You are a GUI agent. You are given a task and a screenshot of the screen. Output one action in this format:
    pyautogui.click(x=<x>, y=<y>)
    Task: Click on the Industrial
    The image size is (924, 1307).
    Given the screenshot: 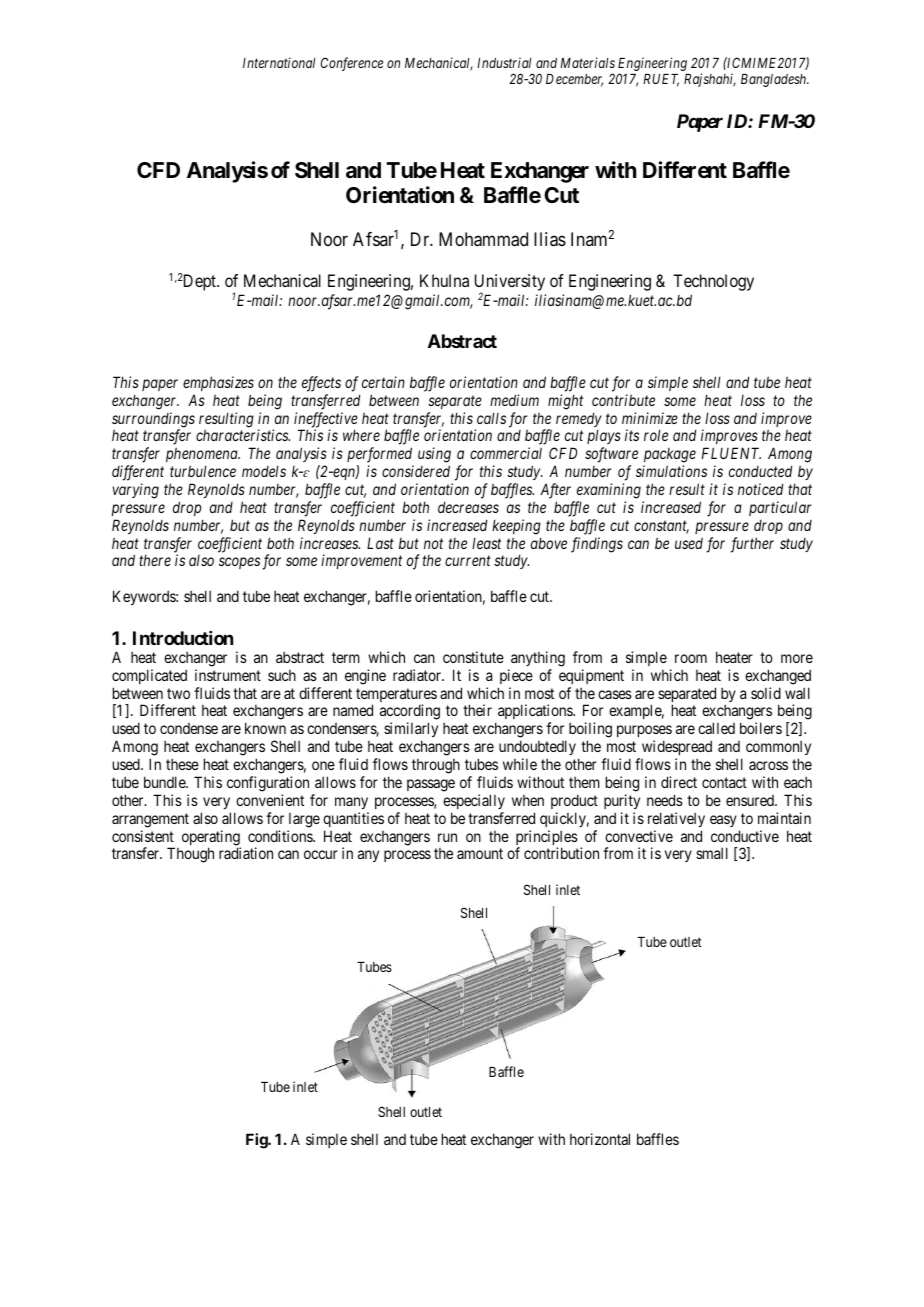 What is the action you would take?
    pyautogui.click(x=504, y=62)
